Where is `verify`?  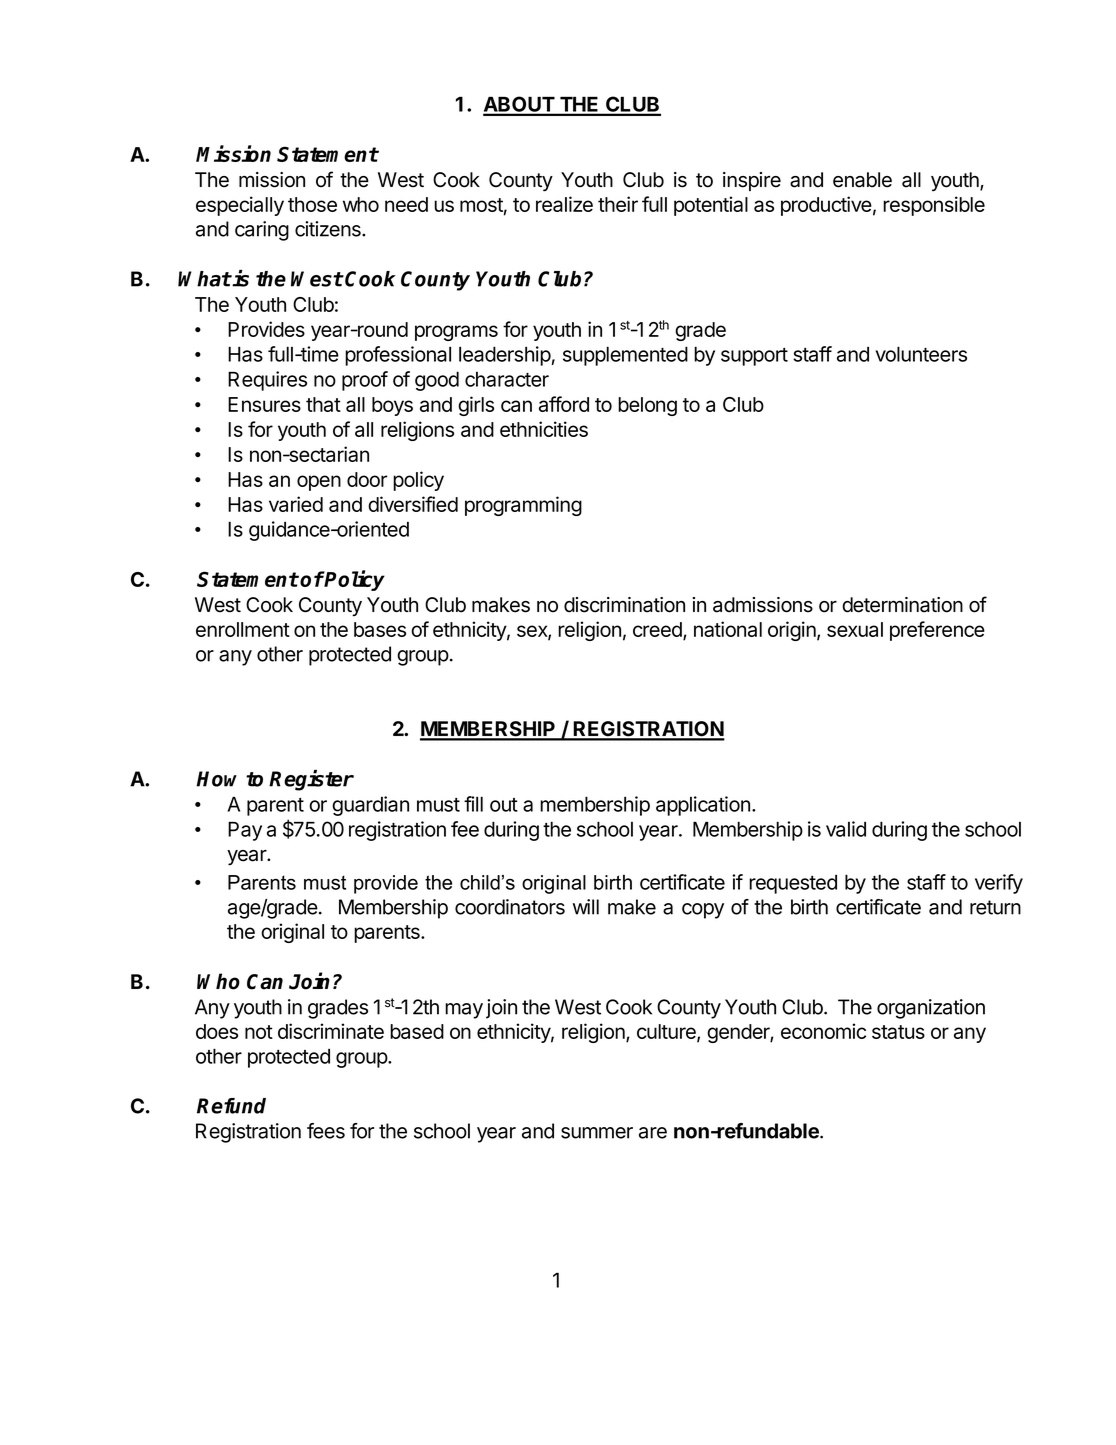
verify is located at coordinates (999, 884).
